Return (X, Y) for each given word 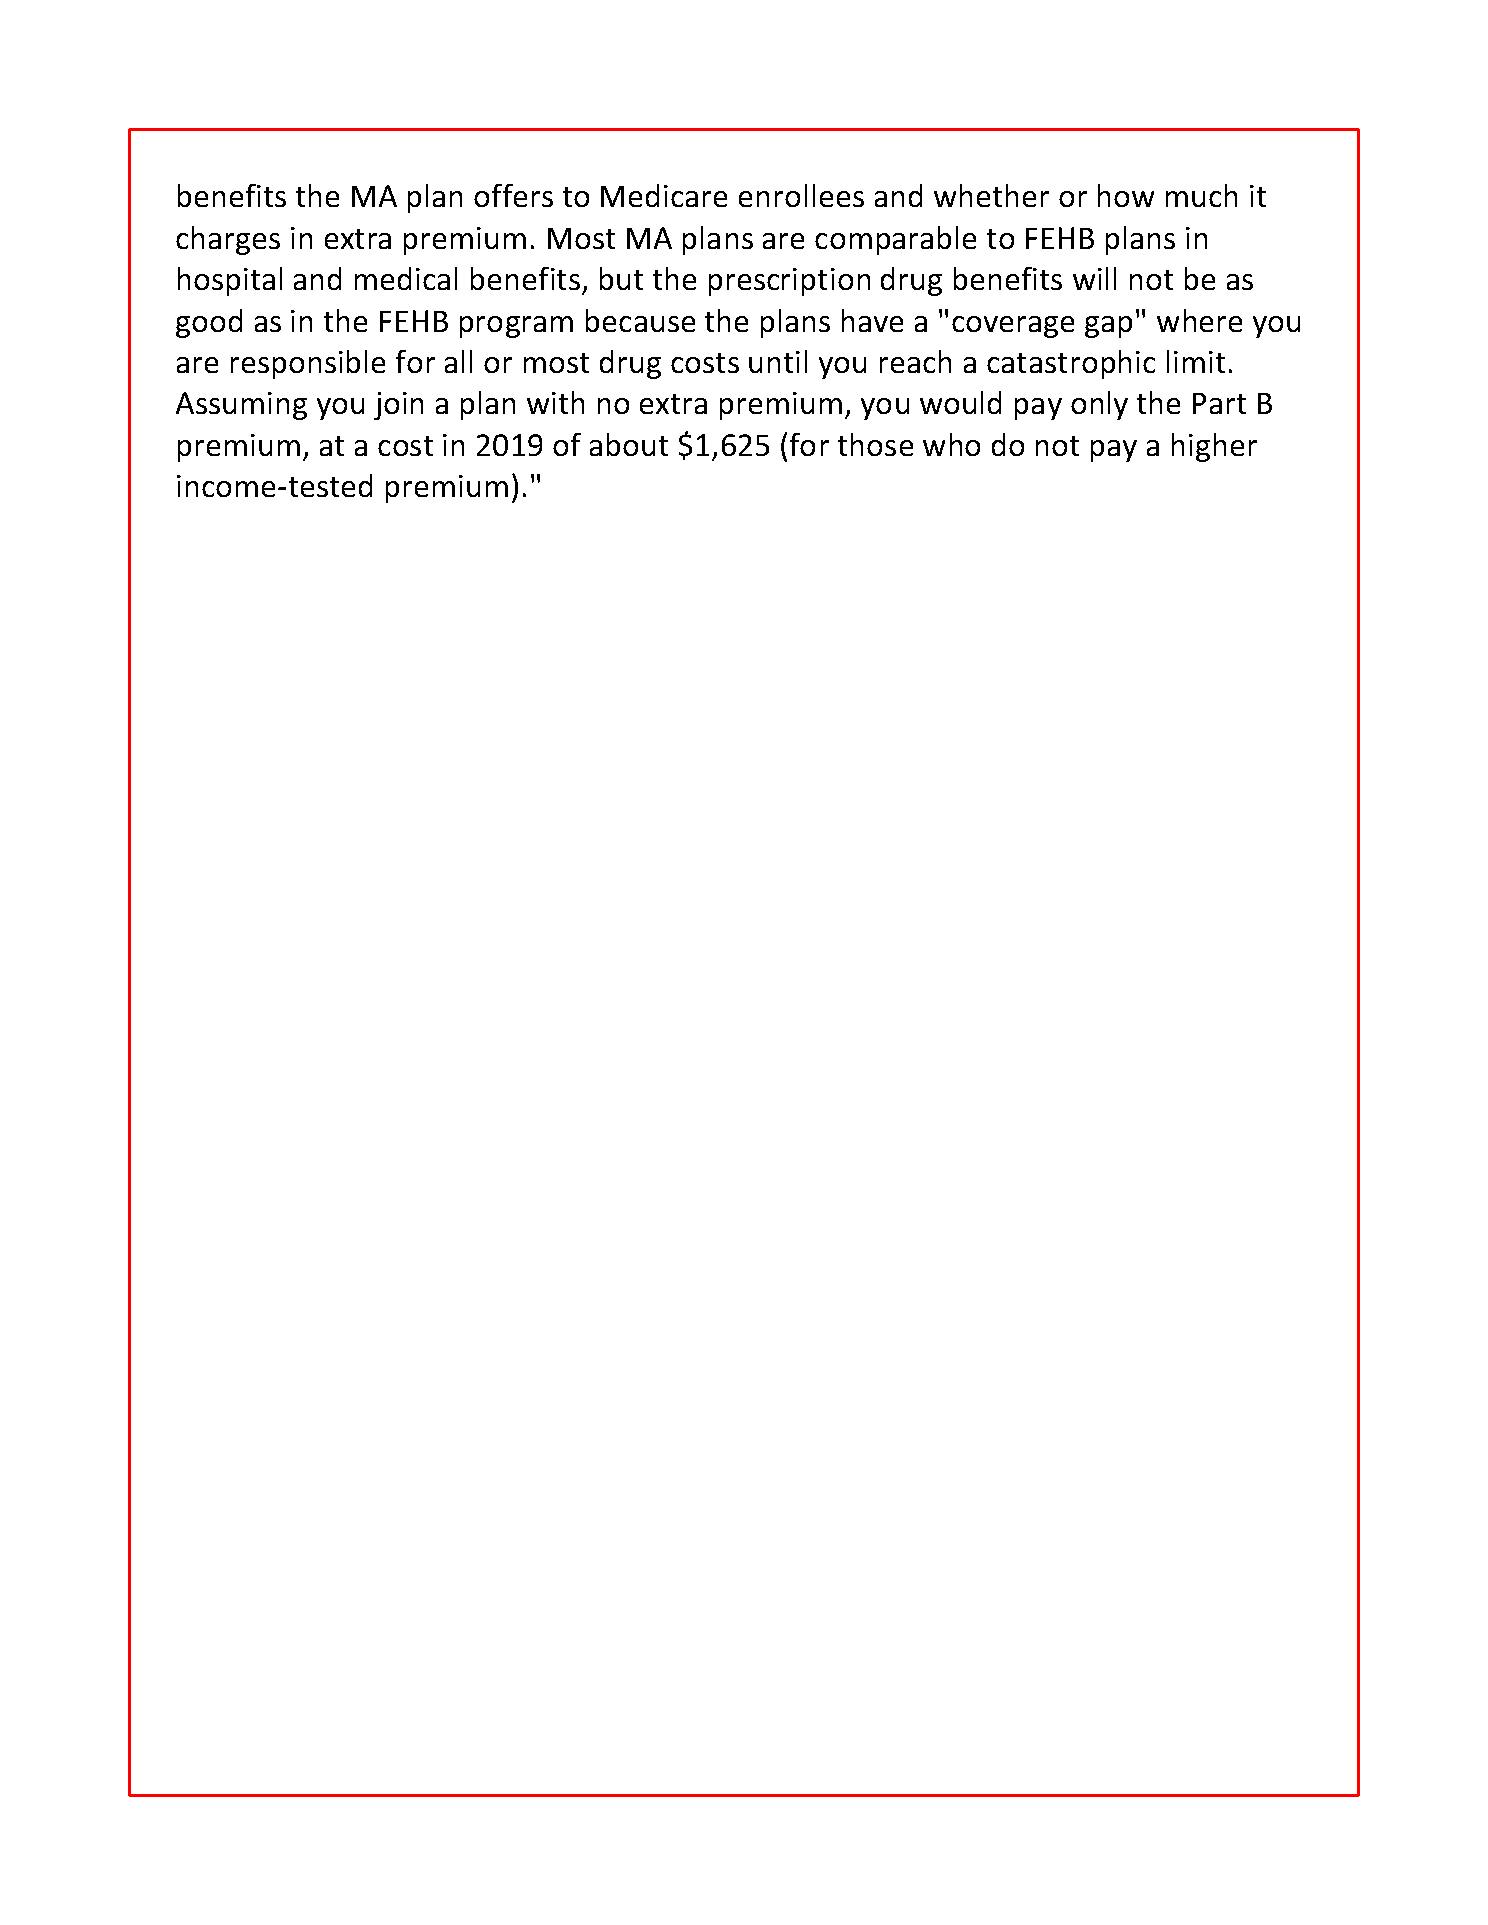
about (629, 444)
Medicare (664, 195)
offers (513, 195)
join (398, 406)
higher (1214, 447)
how (1126, 195)
